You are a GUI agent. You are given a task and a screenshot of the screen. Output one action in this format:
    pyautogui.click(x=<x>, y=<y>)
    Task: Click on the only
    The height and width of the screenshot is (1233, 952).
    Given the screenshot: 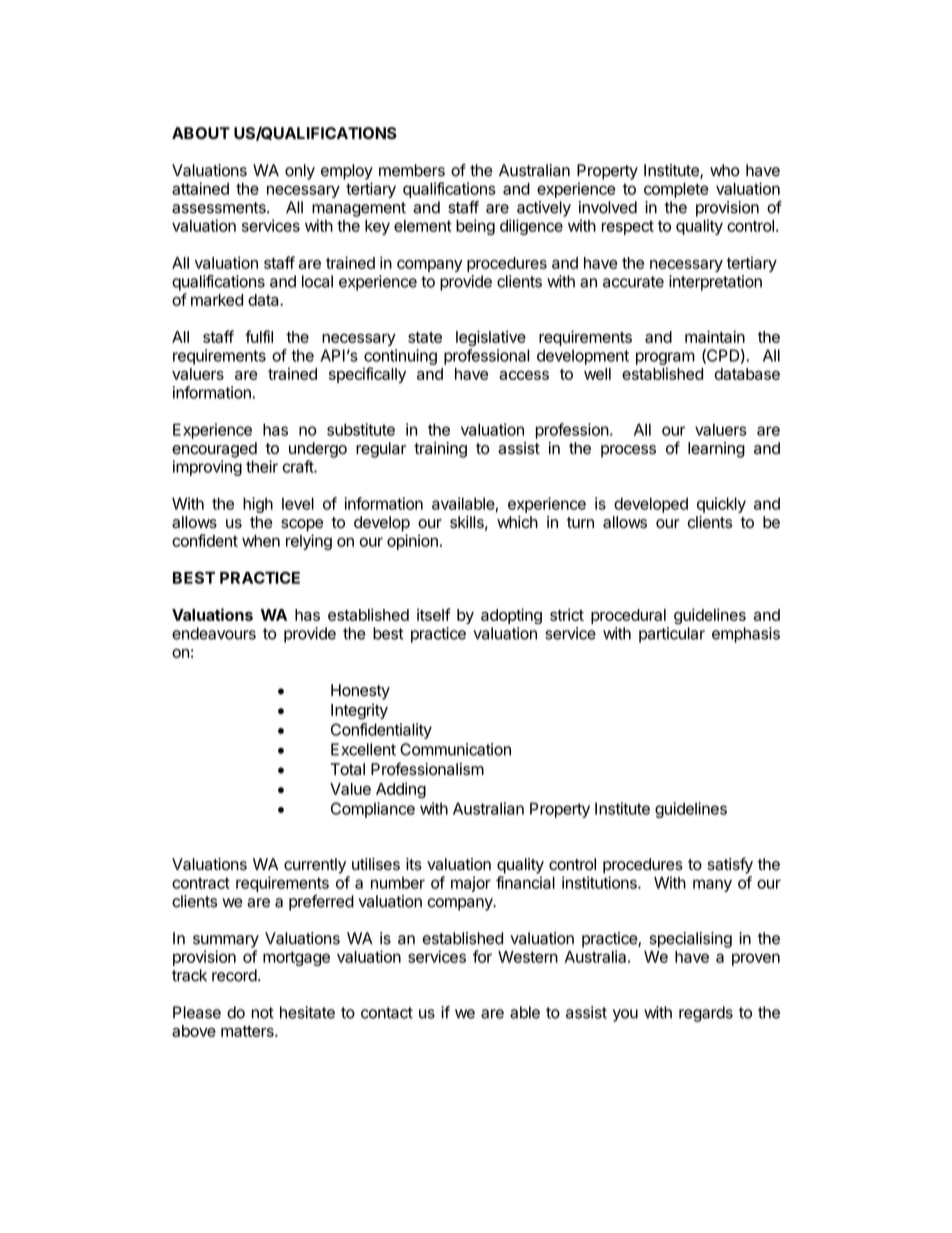 What is the action you would take?
    pyautogui.click(x=300, y=172)
